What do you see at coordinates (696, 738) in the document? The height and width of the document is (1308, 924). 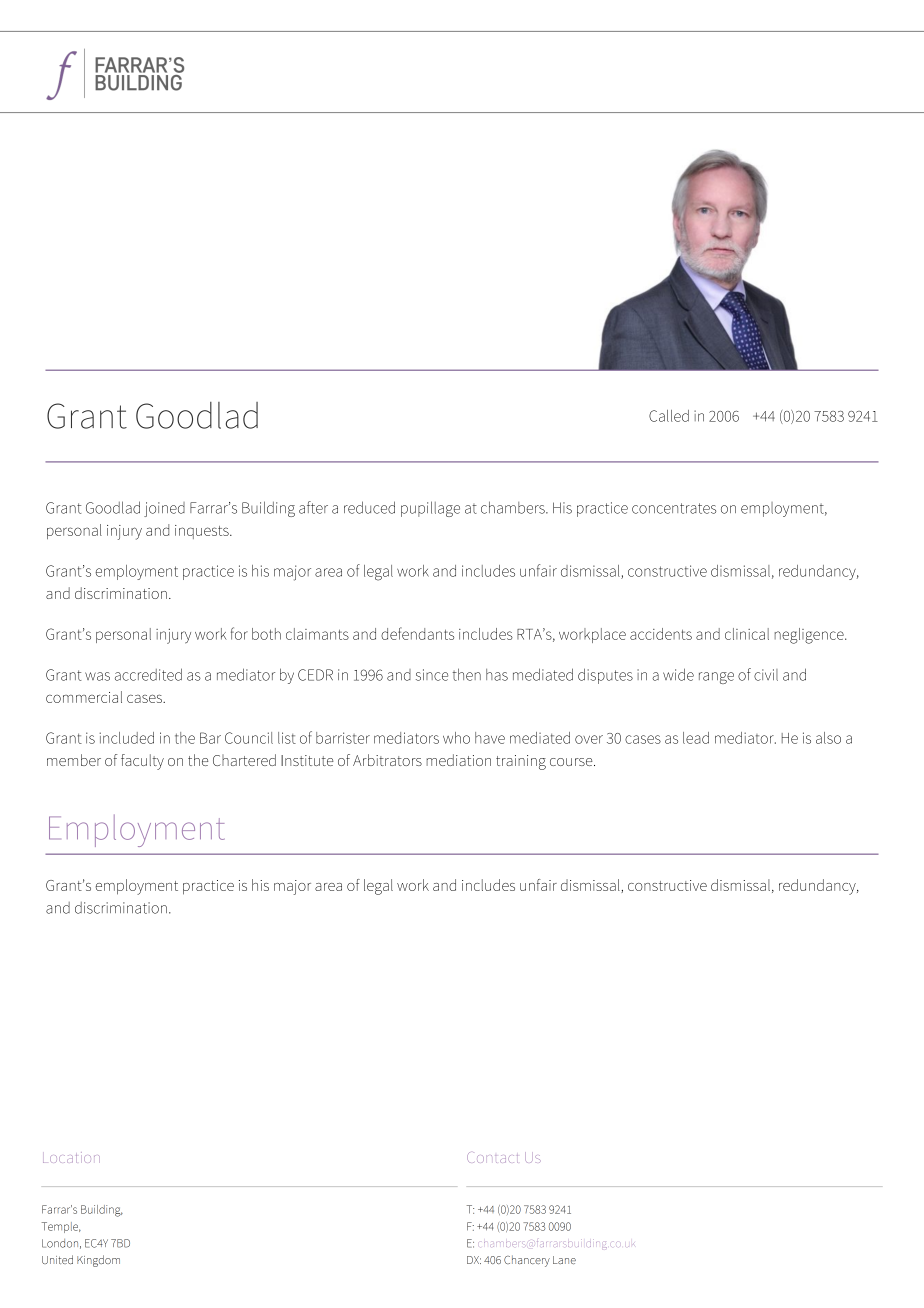 I see `lead` at bounding box center [696, 738].
